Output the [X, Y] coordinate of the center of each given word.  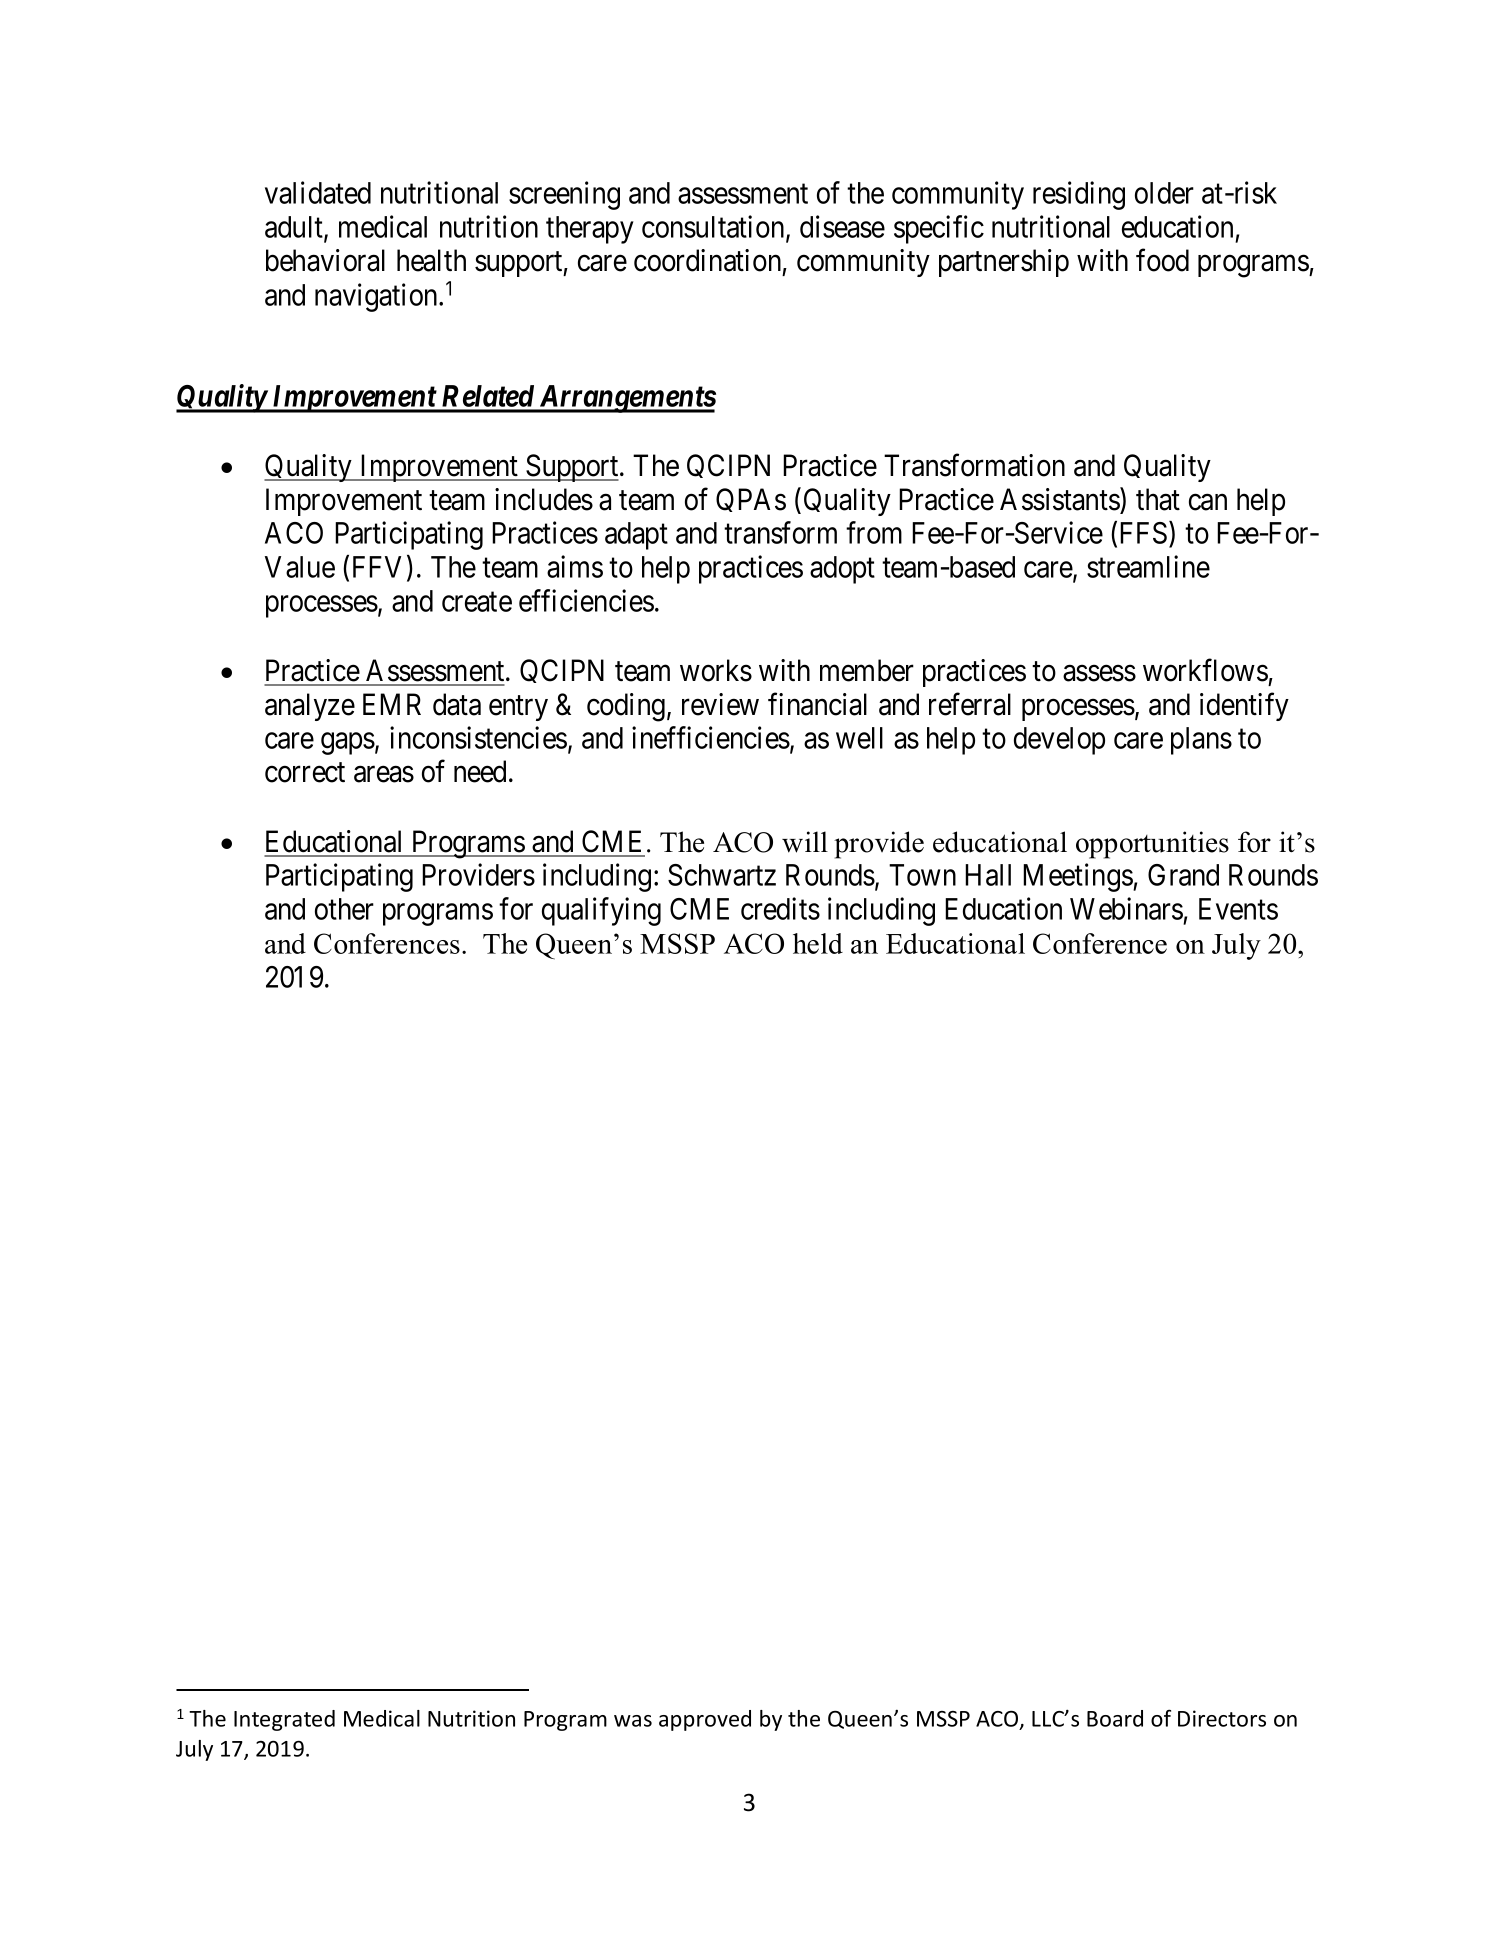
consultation [714, 227]
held [818, 943]
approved [705, 1720]
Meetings [1078, 877]
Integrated [284, 1720]
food [1162, 260]
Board [1115, 1718]
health [431, 260]
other [344, 909]
